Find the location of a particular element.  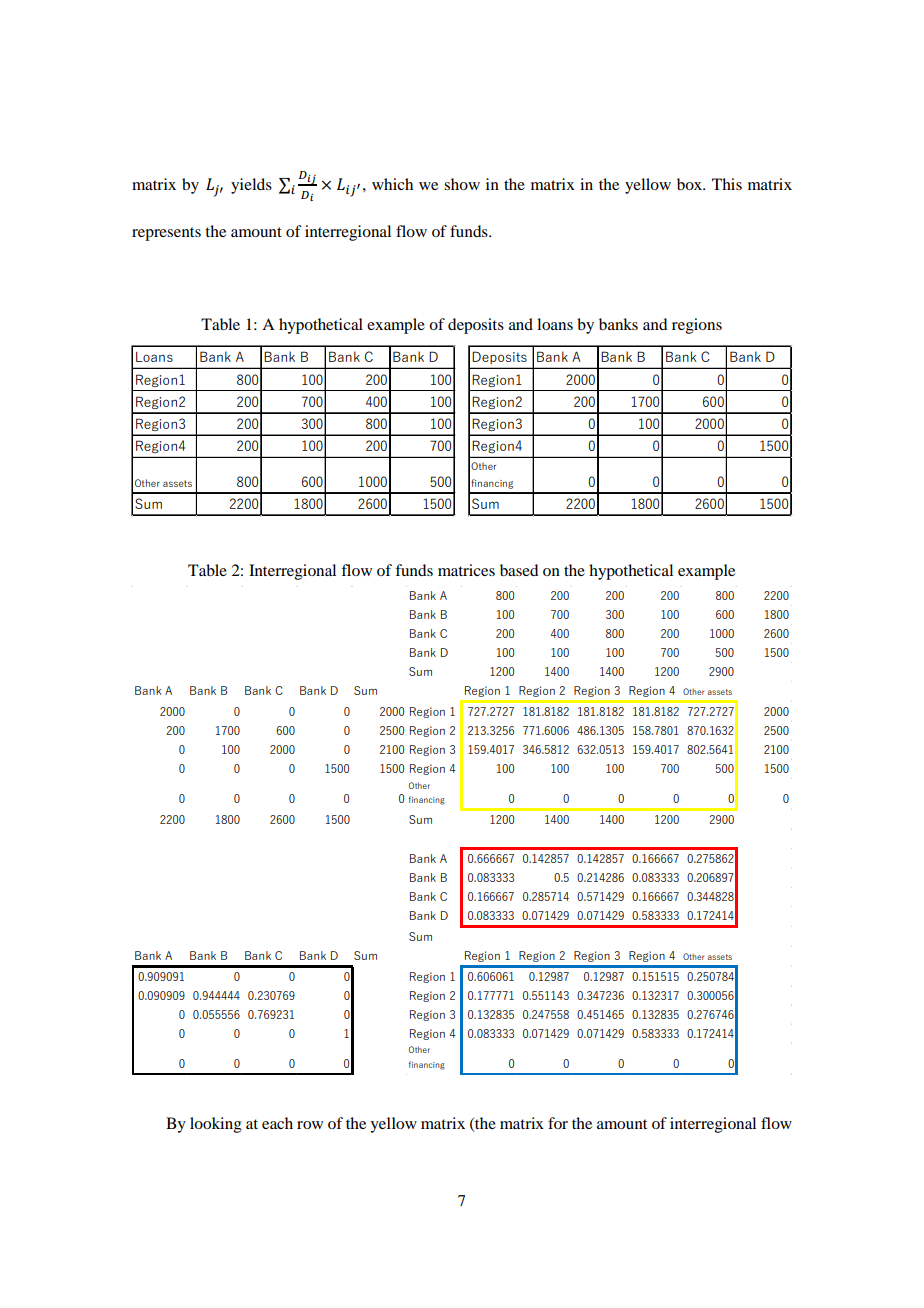

row is located at coordinates (310, 1125).
